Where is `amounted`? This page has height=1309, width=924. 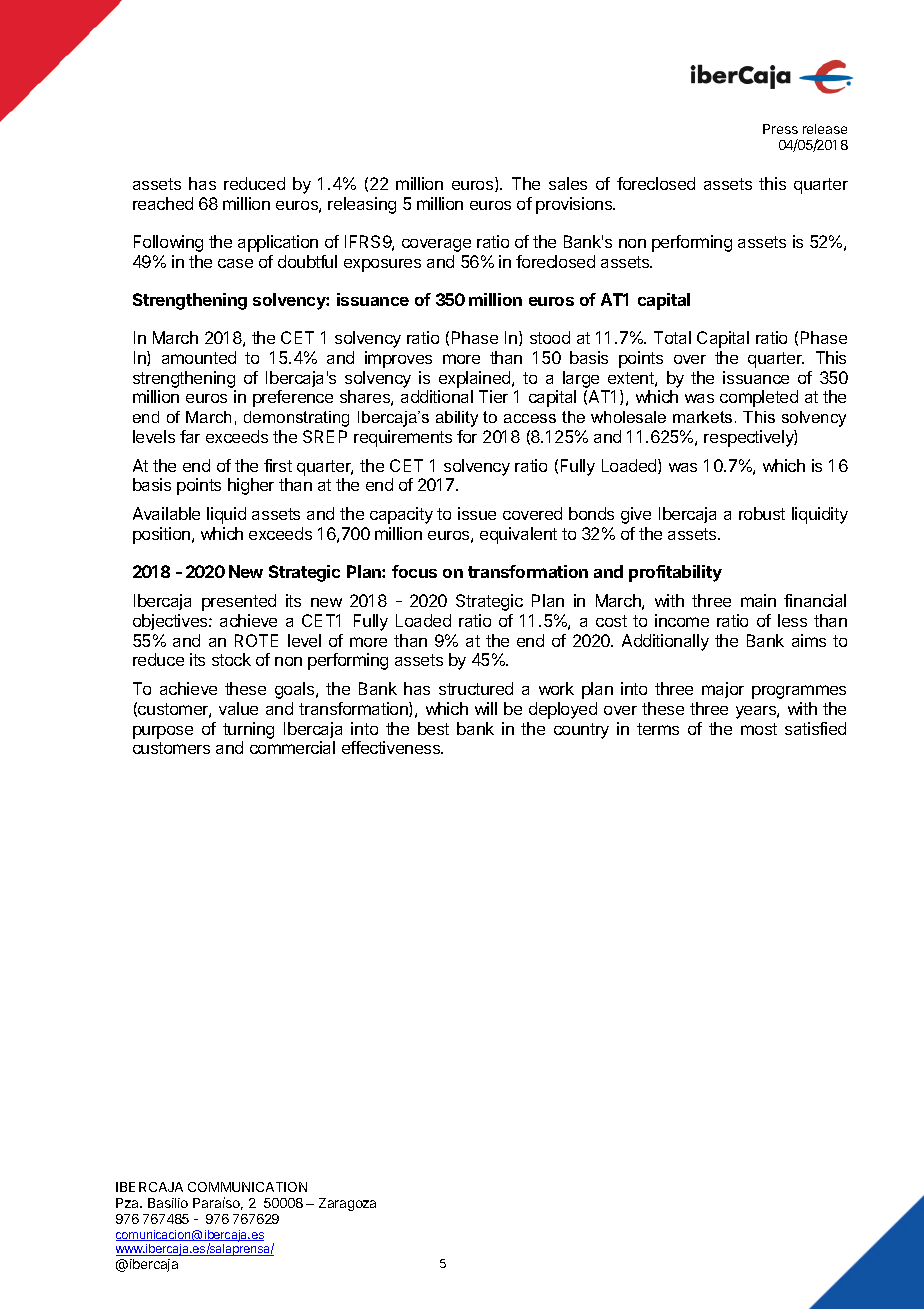
amounted is located at coordinates (199, 357).
